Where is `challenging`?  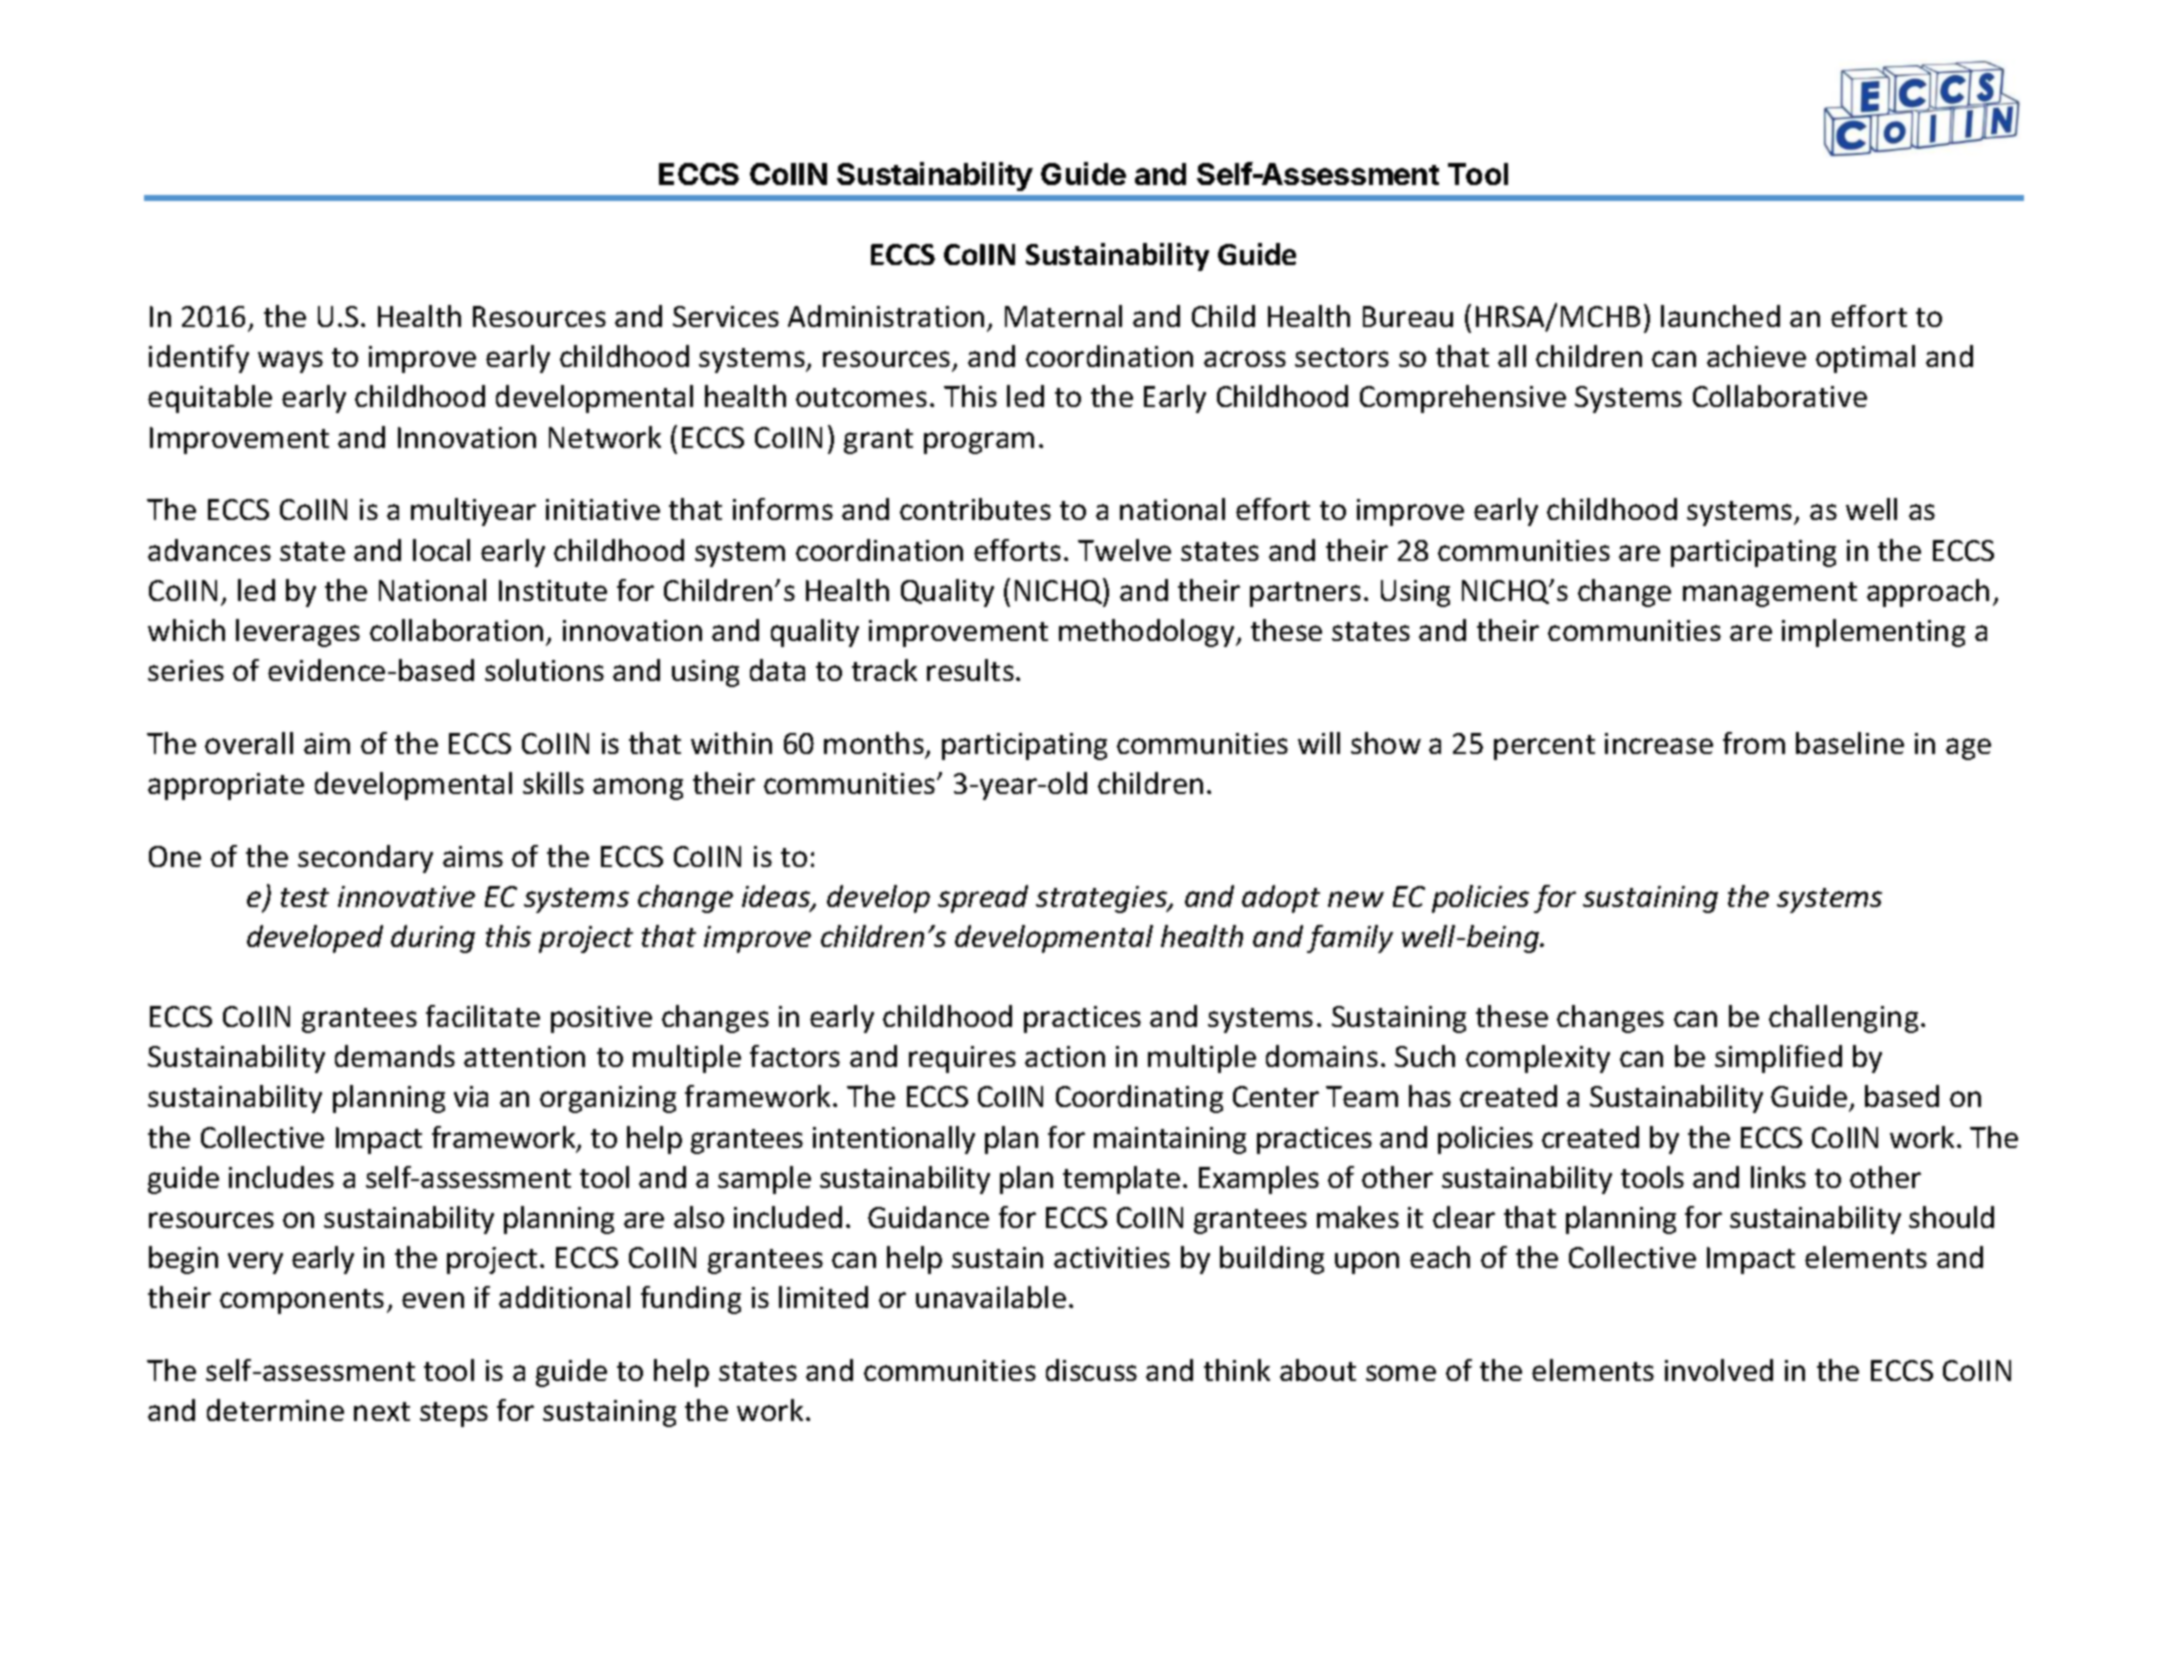
challenging is located at coordinates (1843, 1019).
